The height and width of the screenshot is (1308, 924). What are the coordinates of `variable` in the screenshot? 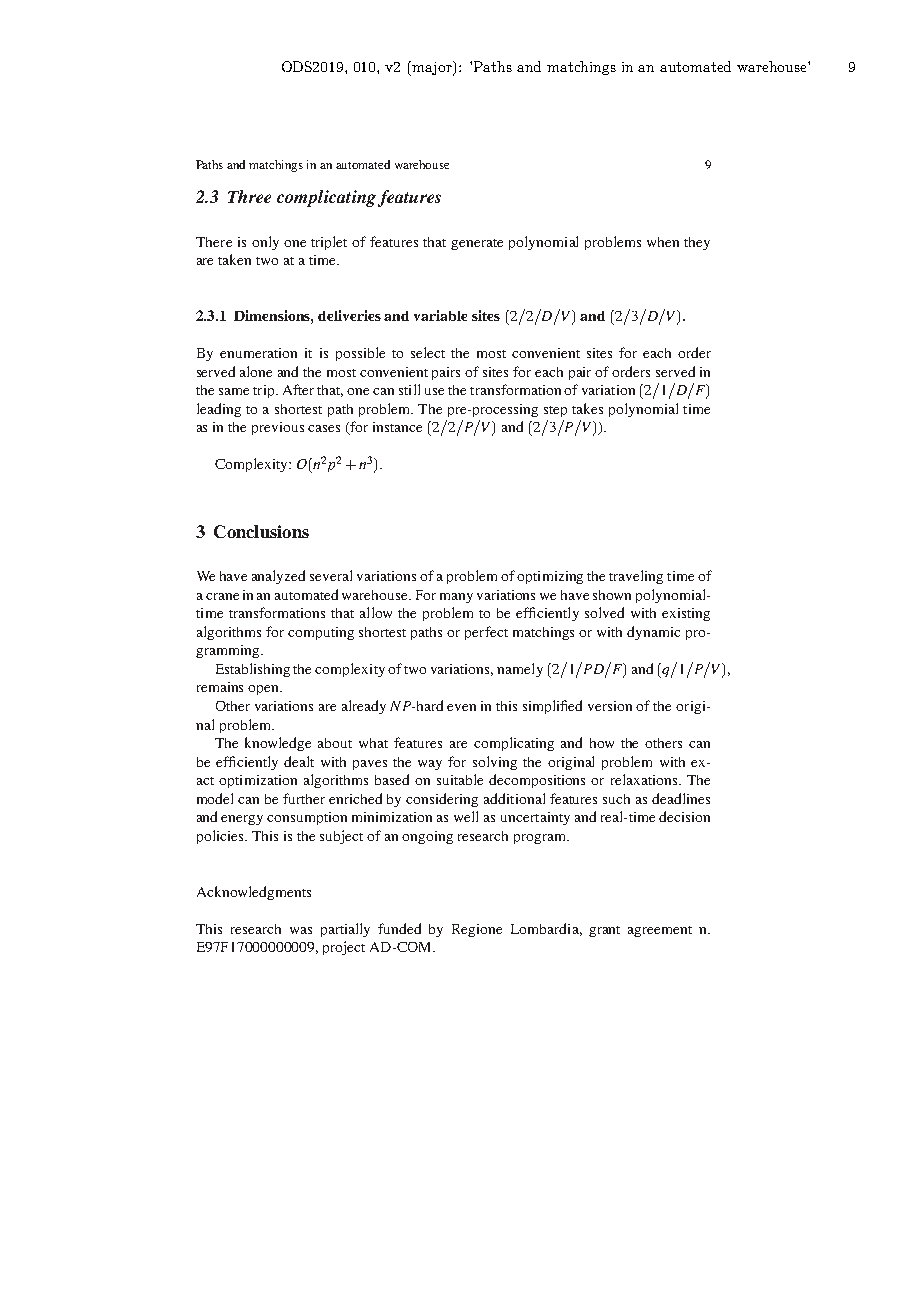 It's located at (440, 315).
